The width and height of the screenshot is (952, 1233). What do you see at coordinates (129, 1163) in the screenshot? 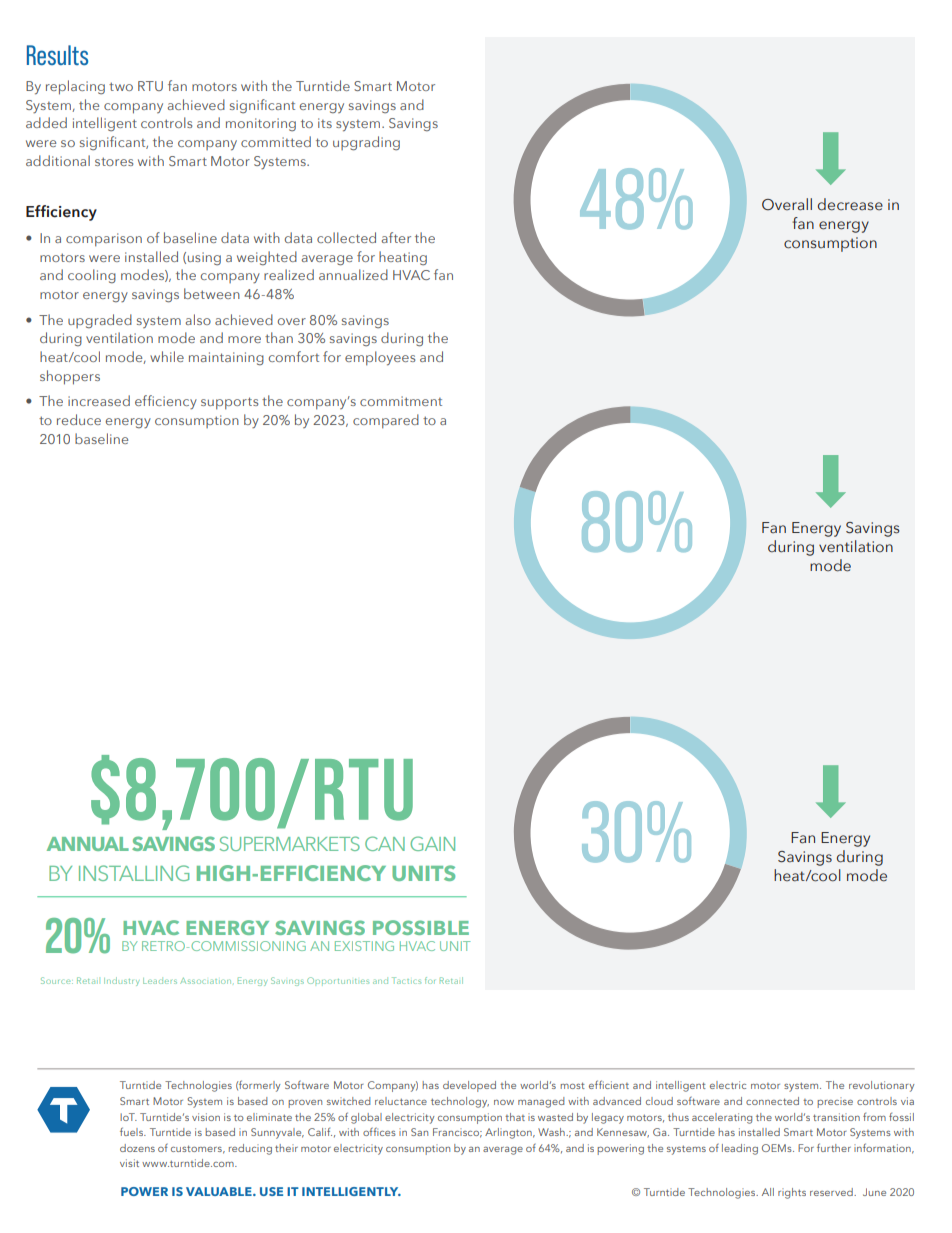
I see `visit` at bounding box center [129, 1163].
